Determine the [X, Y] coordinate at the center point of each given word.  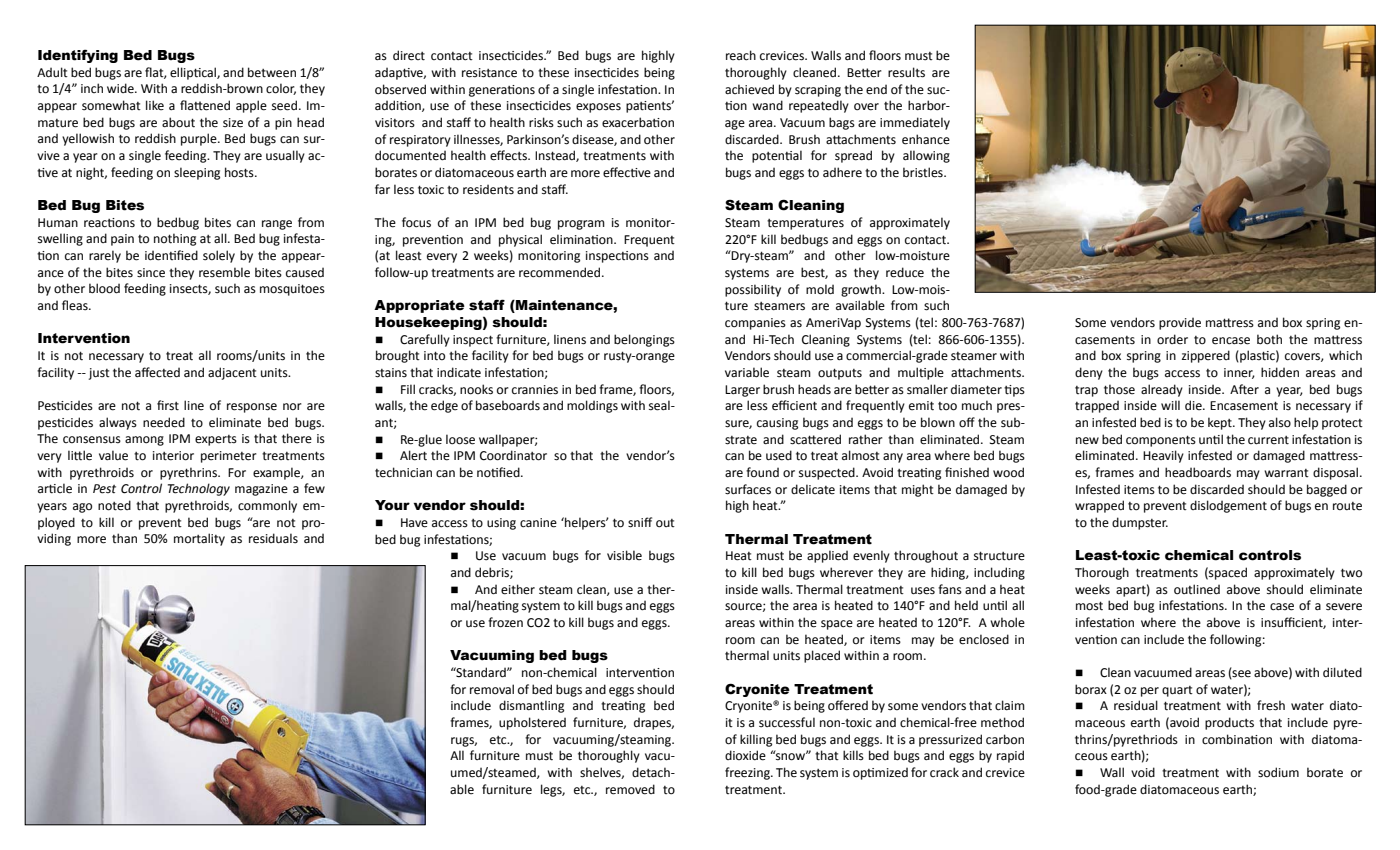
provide [1180, 323]
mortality [199, 539]
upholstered [532, 723]
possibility [753, 290]
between [272, 72]
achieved [749, 89]
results [906, 72]
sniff [640, 522]
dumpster [1140, 523]
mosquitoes [292, 290]
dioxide [745, 755]
